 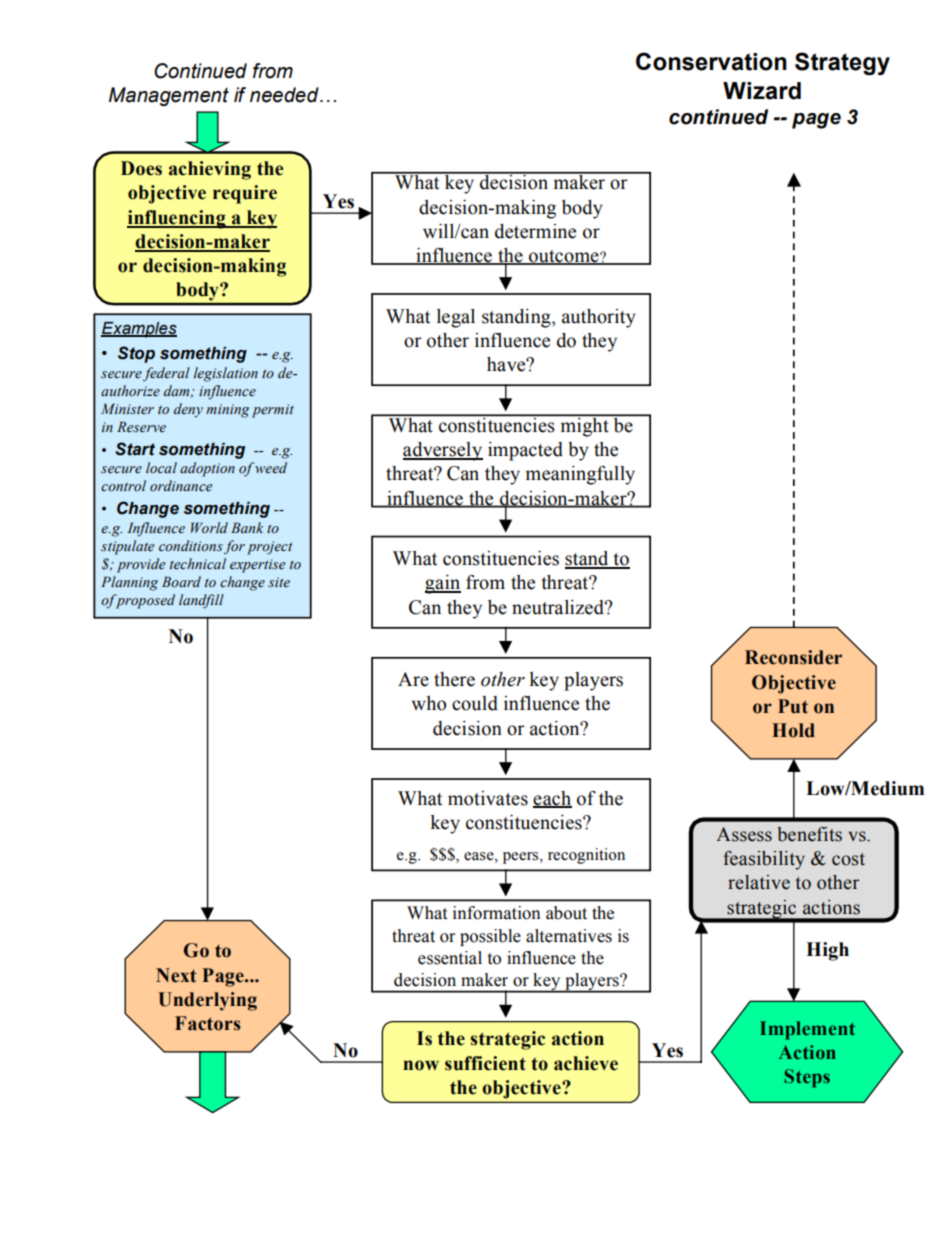 What do you see at coordinates (485, 1063) in the image?
I see `sufficient` at bounding box center [485, 1063].
